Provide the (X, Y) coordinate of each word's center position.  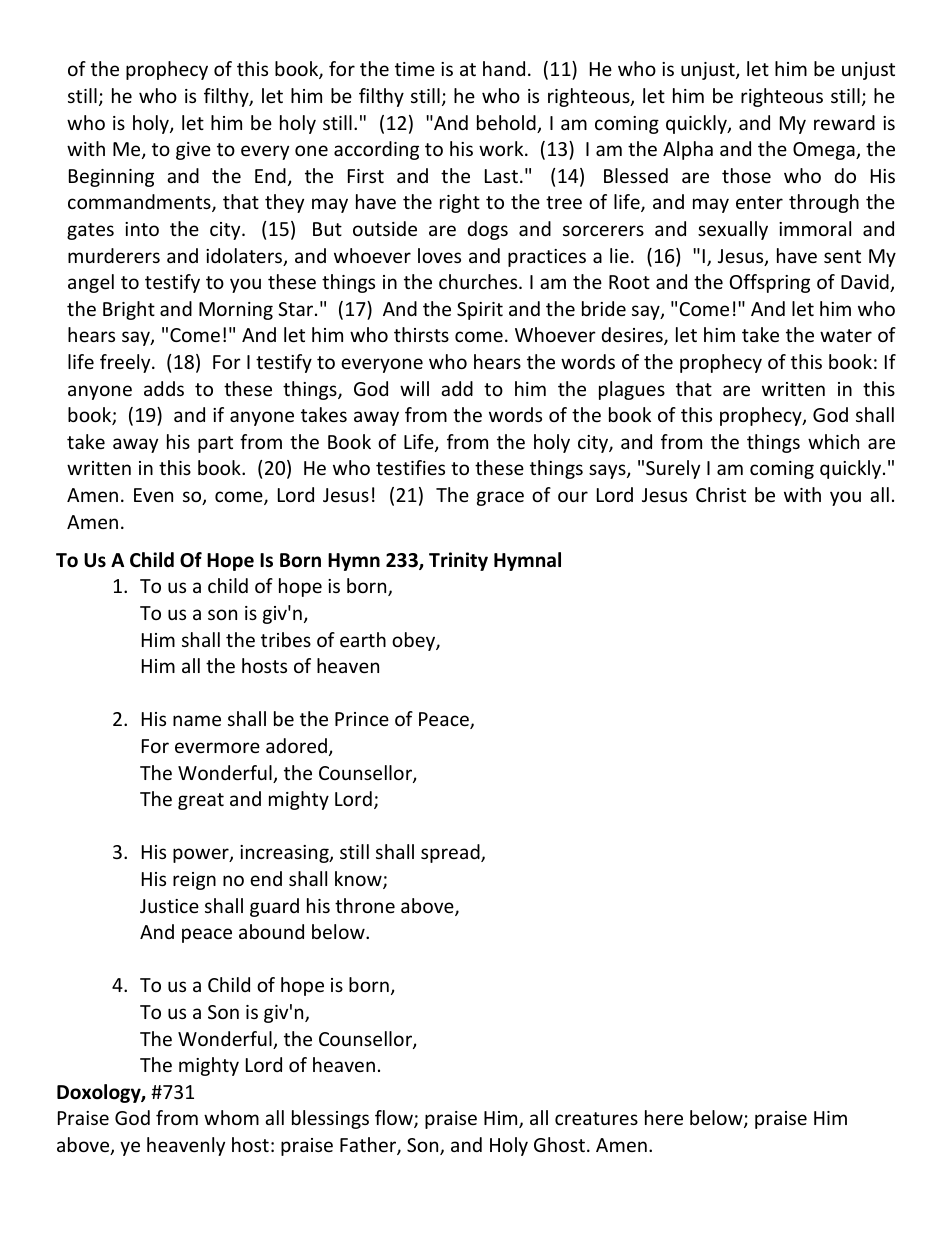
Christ (721, 494)
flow (395, 1119)
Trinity (458, 561)
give (193, 151)
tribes (286, 639)
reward (844, 122)
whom (231, 1117)
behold (507, 124)
